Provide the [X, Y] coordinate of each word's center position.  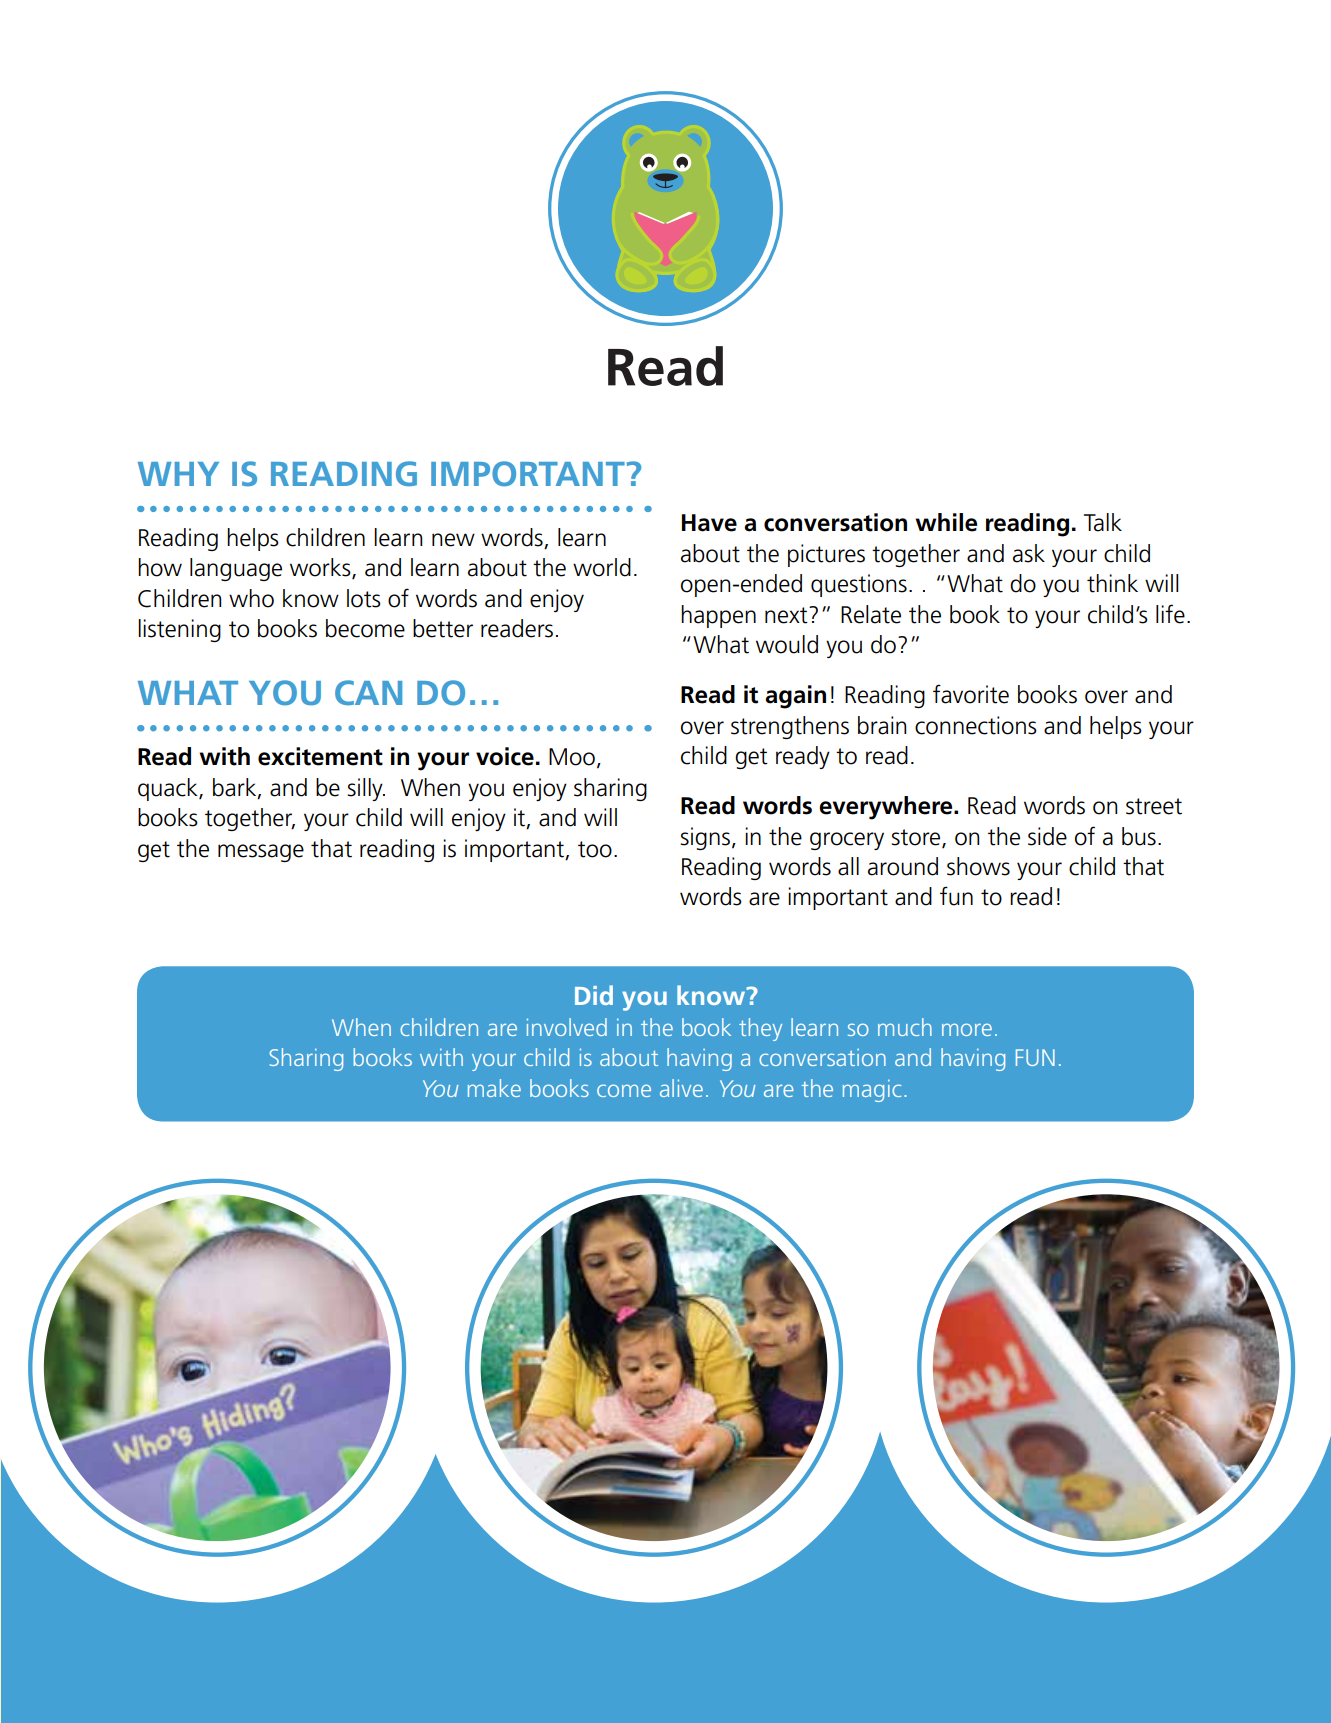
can [368, 692]
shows [978, 866]
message [261, 853]
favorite [971, 694]
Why [178, 474]
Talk [1103, 522]
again [795, 697]
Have [709, 523]
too [595, 849]
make [494, 1088]
